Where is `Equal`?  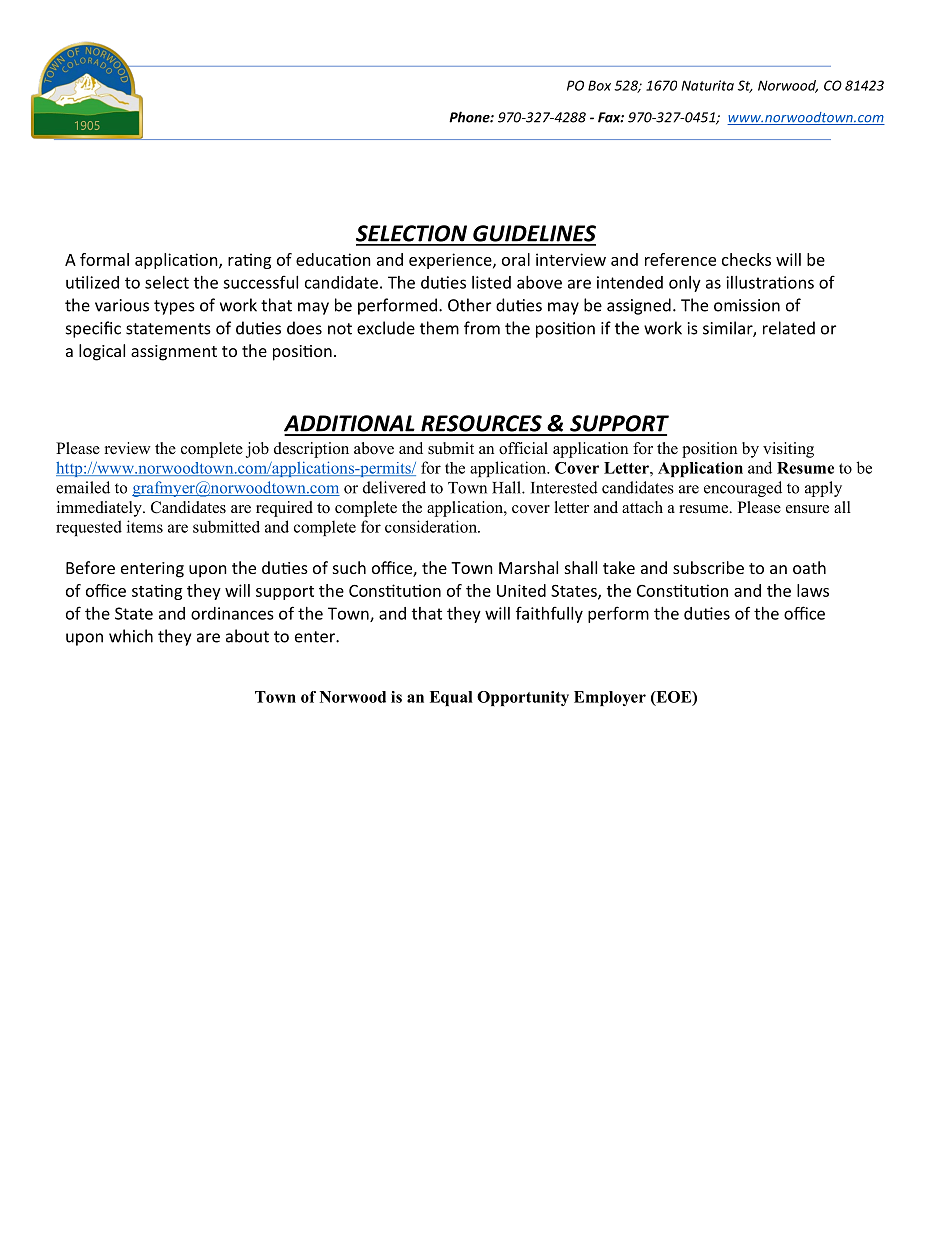
Equal is located at coordinates (451, 698).
